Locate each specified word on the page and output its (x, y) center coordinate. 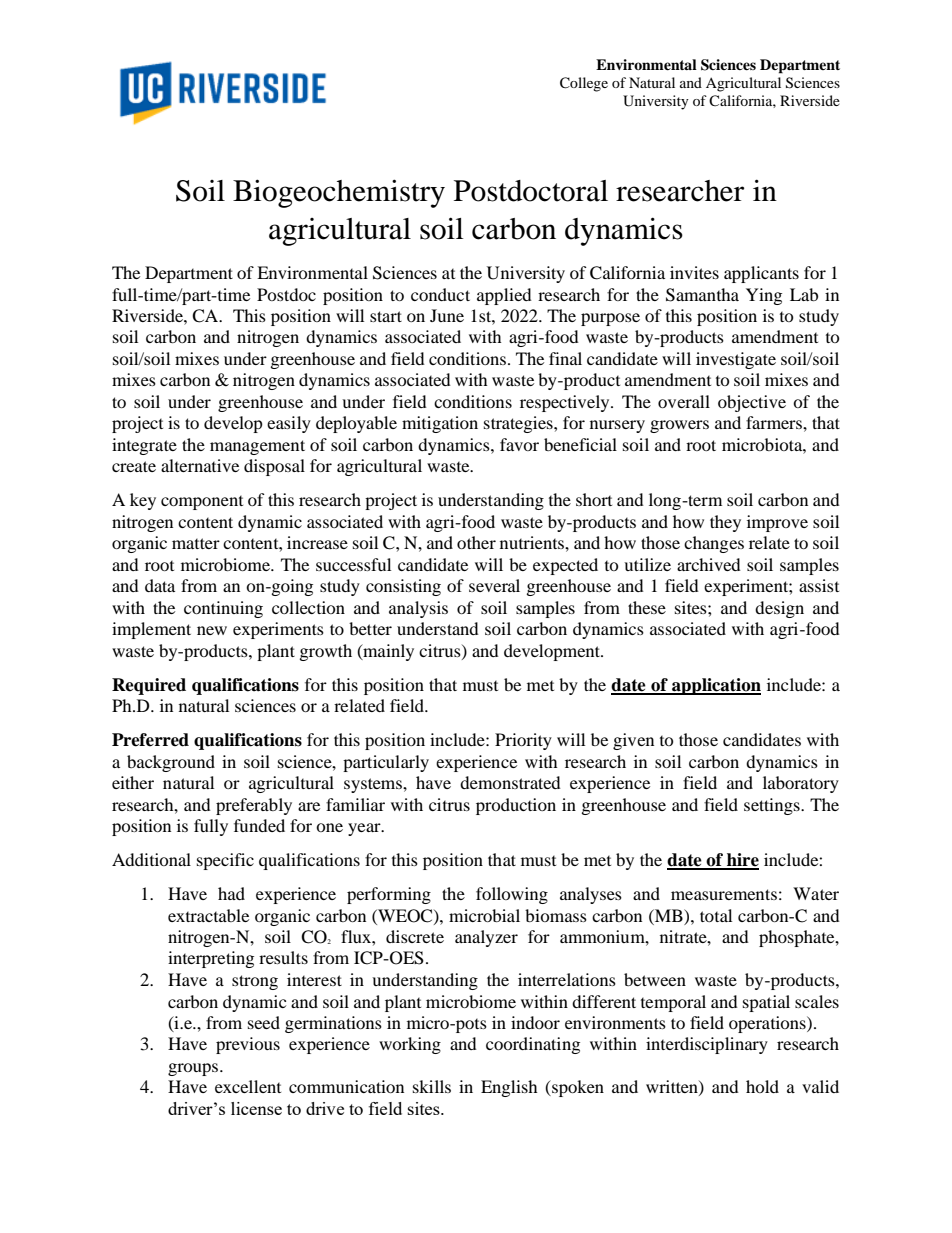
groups (194, 1069)
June (447, 315)
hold (762, 1086)
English (509, 1088)
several (494, 585)
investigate (736, 360)
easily (289, 424)
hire (742, 861)
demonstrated (510, 782)
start (386, 316)
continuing (223, 609)
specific (225, 861)
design (779, 609)
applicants (761, 274)
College (584, 84)
